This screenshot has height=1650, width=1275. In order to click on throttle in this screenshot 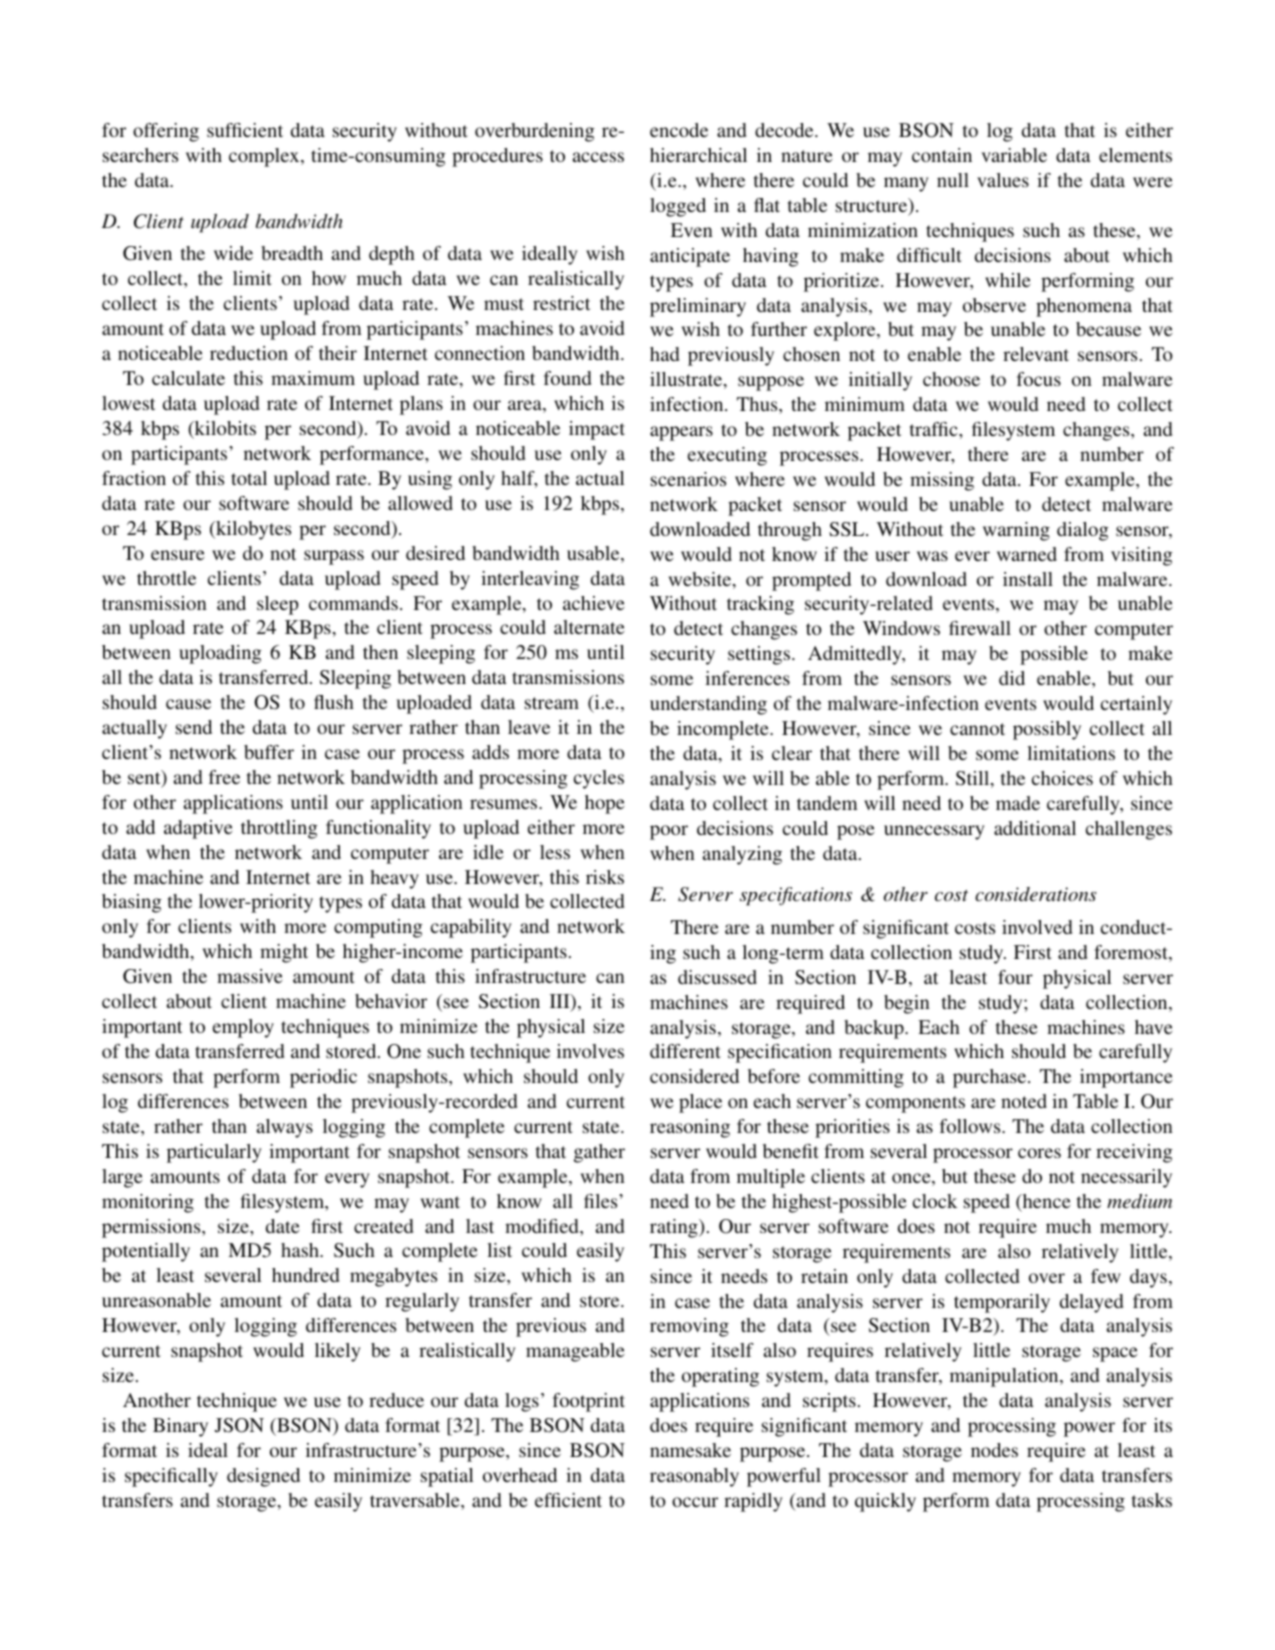, I will do `click(166, 578)`.
